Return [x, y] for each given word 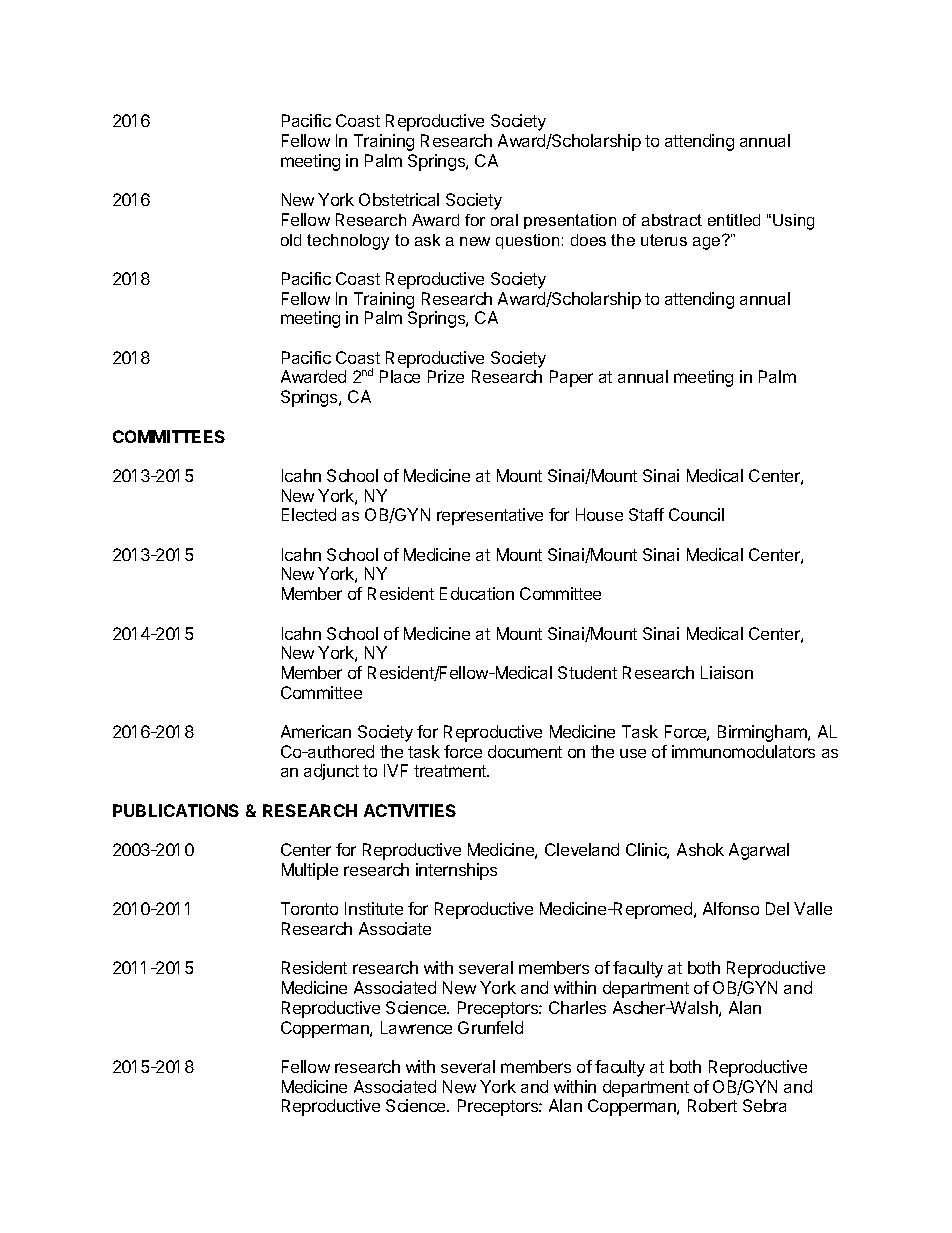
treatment [451, 771]
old [291, 240]
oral [504, 220]
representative [490, 516]
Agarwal [759, 851]
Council [696, 514]
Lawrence [416, 1027]
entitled [734, 220]
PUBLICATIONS [176, 810]
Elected [309, 514]
